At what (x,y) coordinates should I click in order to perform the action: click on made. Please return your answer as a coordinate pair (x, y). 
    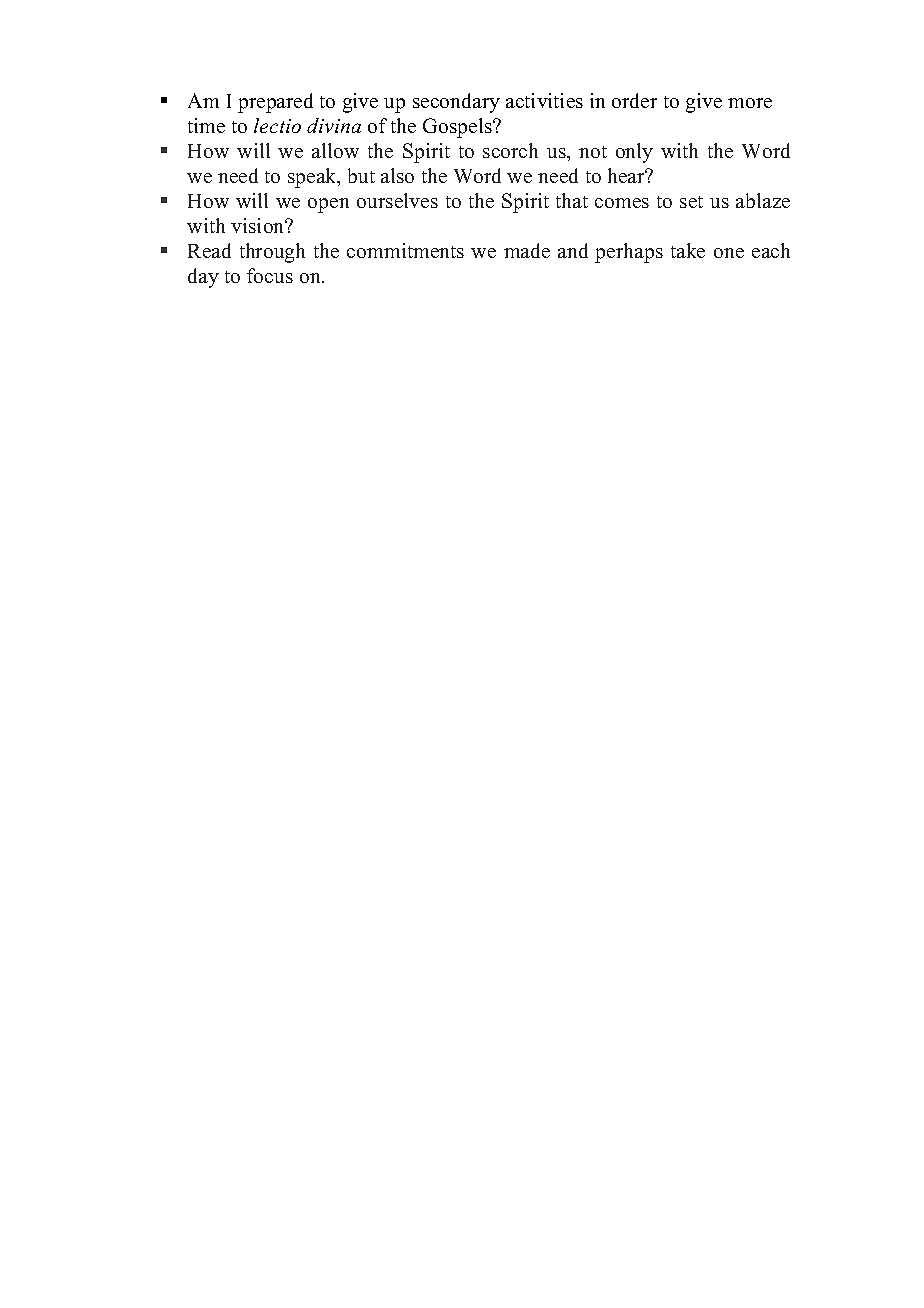
    Looking at the image, I should click on (527, 250).
